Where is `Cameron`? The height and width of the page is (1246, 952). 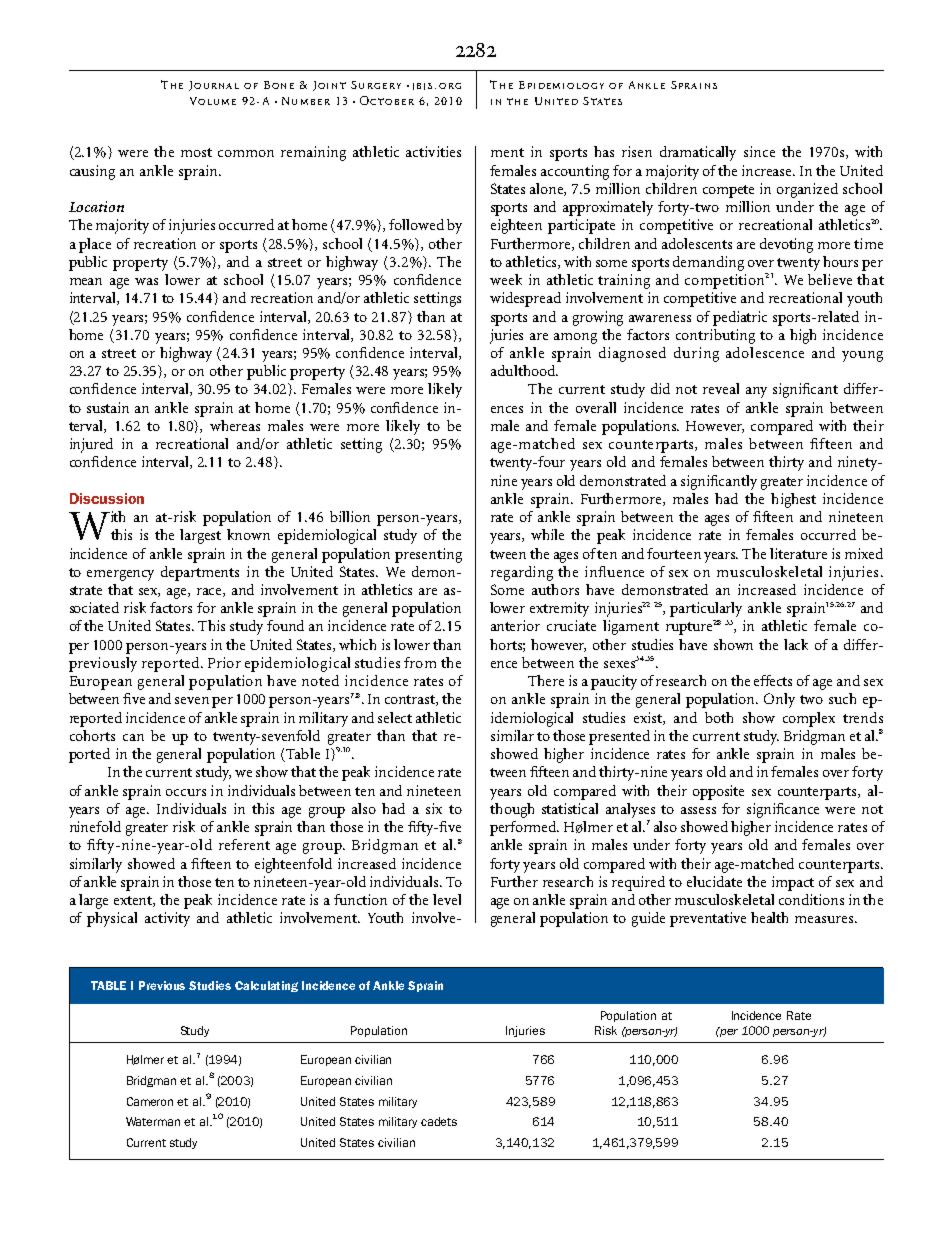 Cameron is located at coordinates (150, 1101).
